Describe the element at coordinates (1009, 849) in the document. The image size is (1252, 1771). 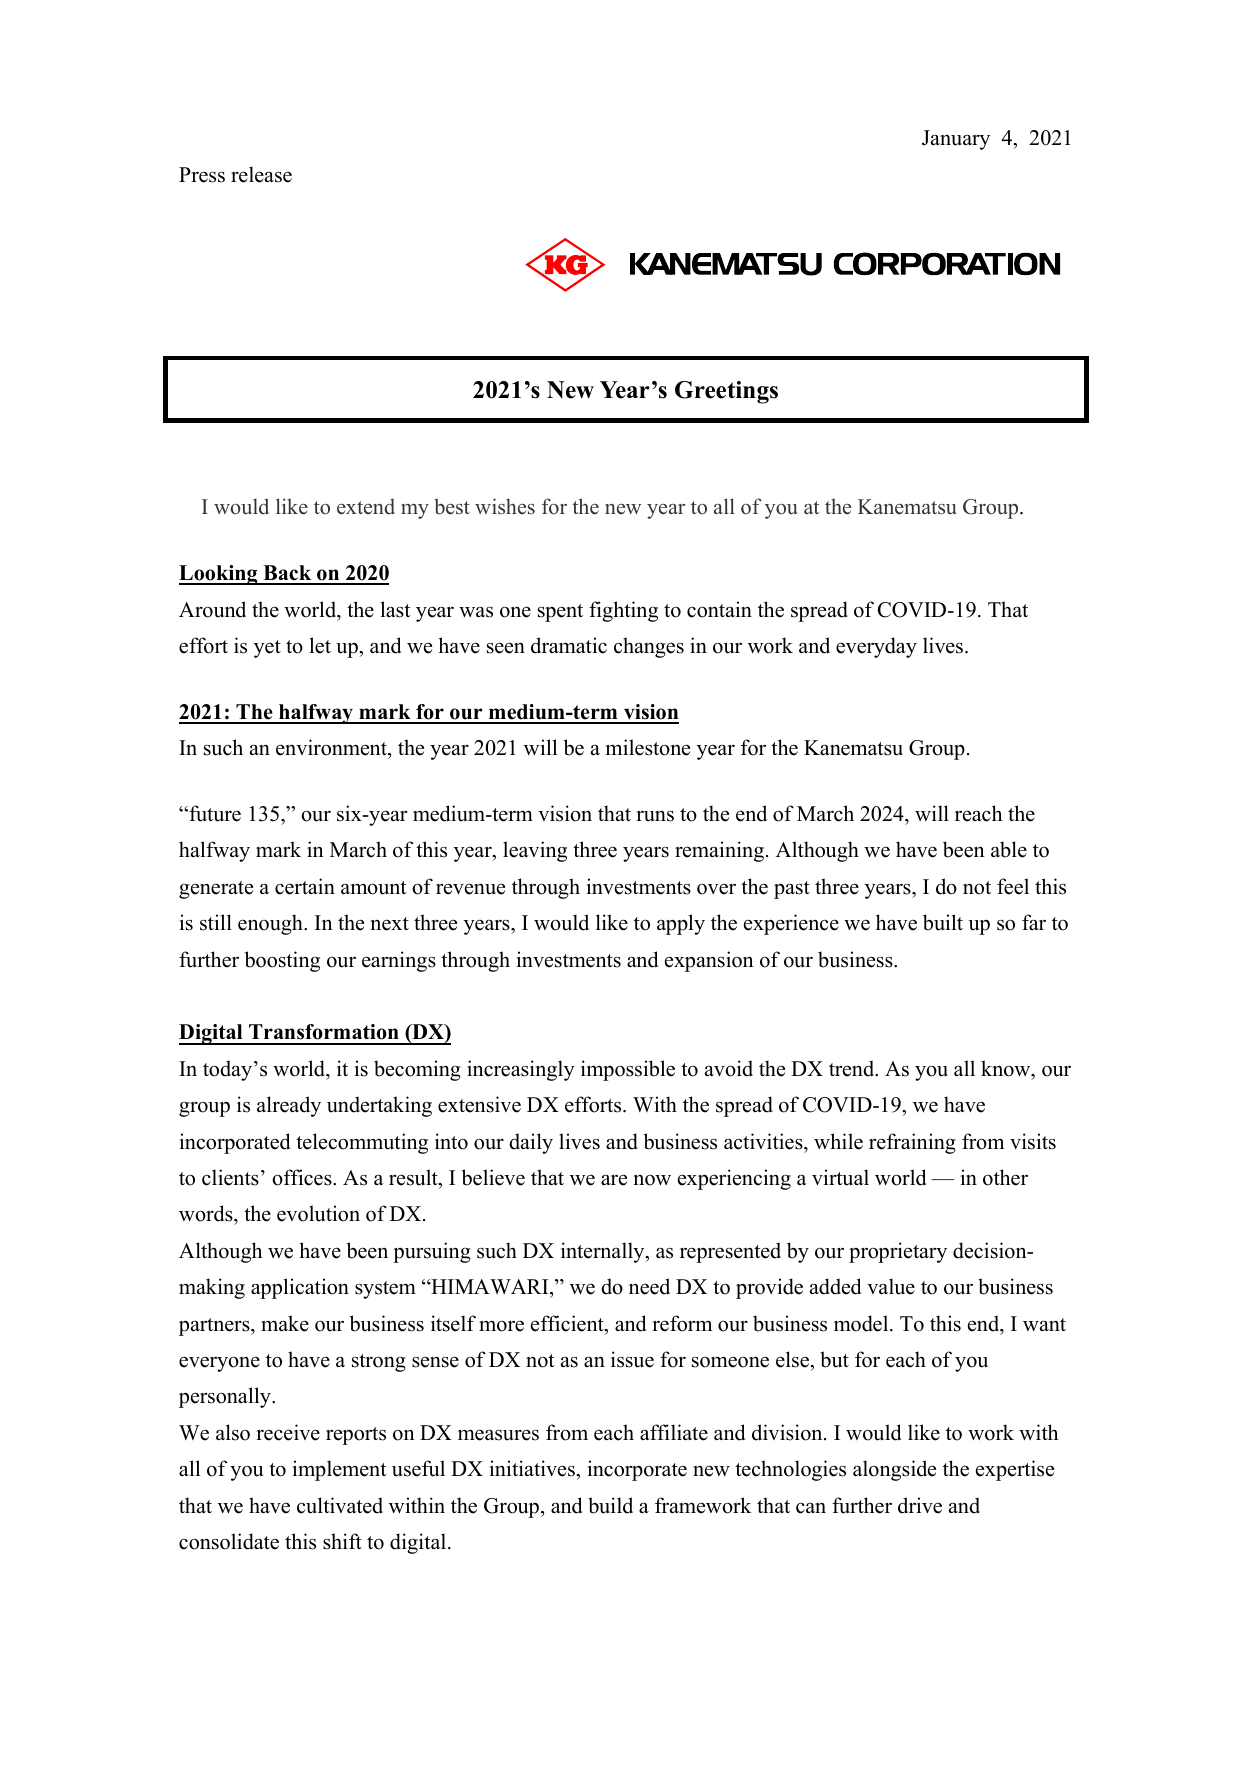
I see `able` at that location.
